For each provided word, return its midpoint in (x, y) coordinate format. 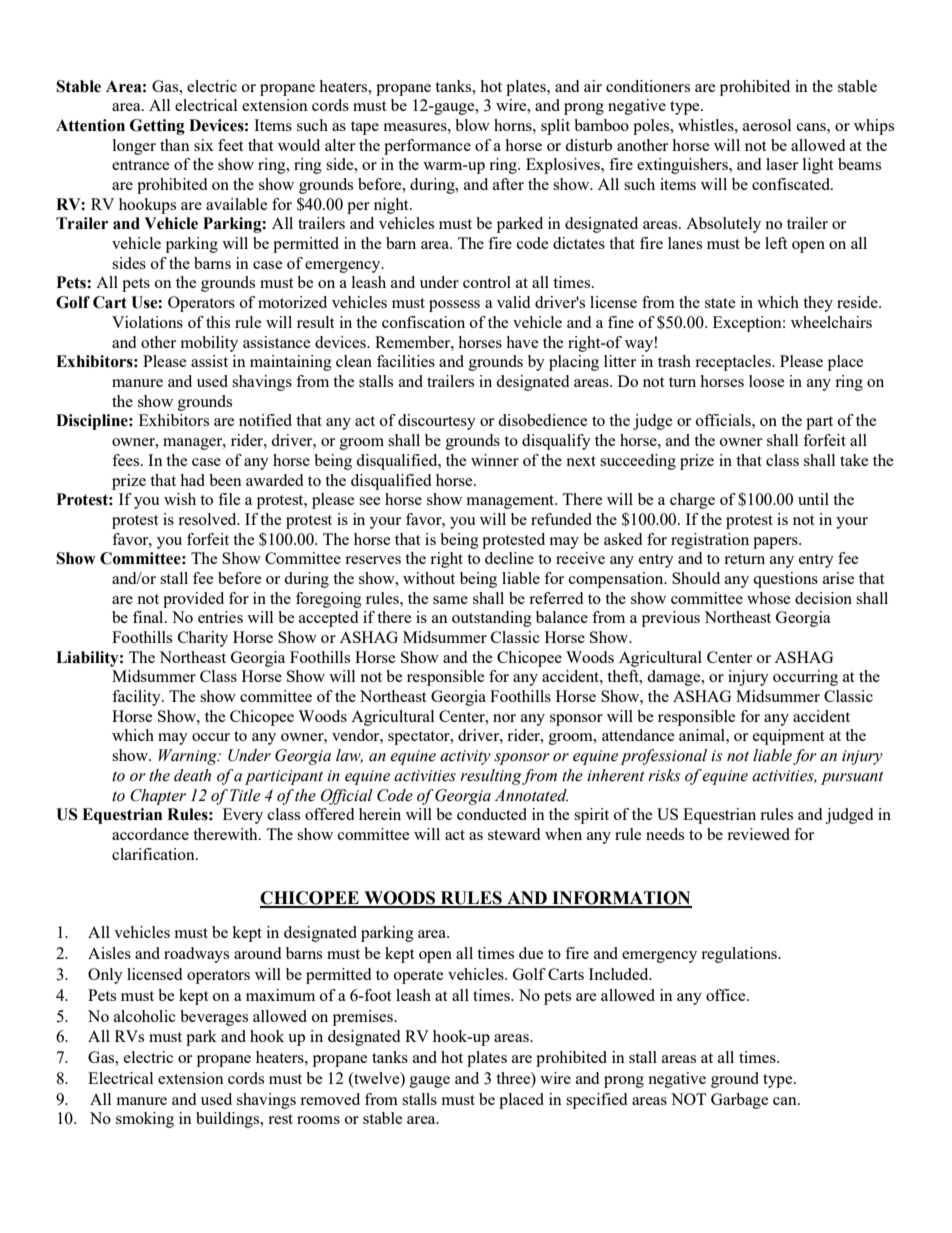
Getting (157, 127)
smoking (145, 1120)
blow (472, 125)
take (854, 460)
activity (465, 757)
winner (495, 460)
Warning (189, 757)
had (192, 480)
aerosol (767, 125)
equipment (788, 737)
